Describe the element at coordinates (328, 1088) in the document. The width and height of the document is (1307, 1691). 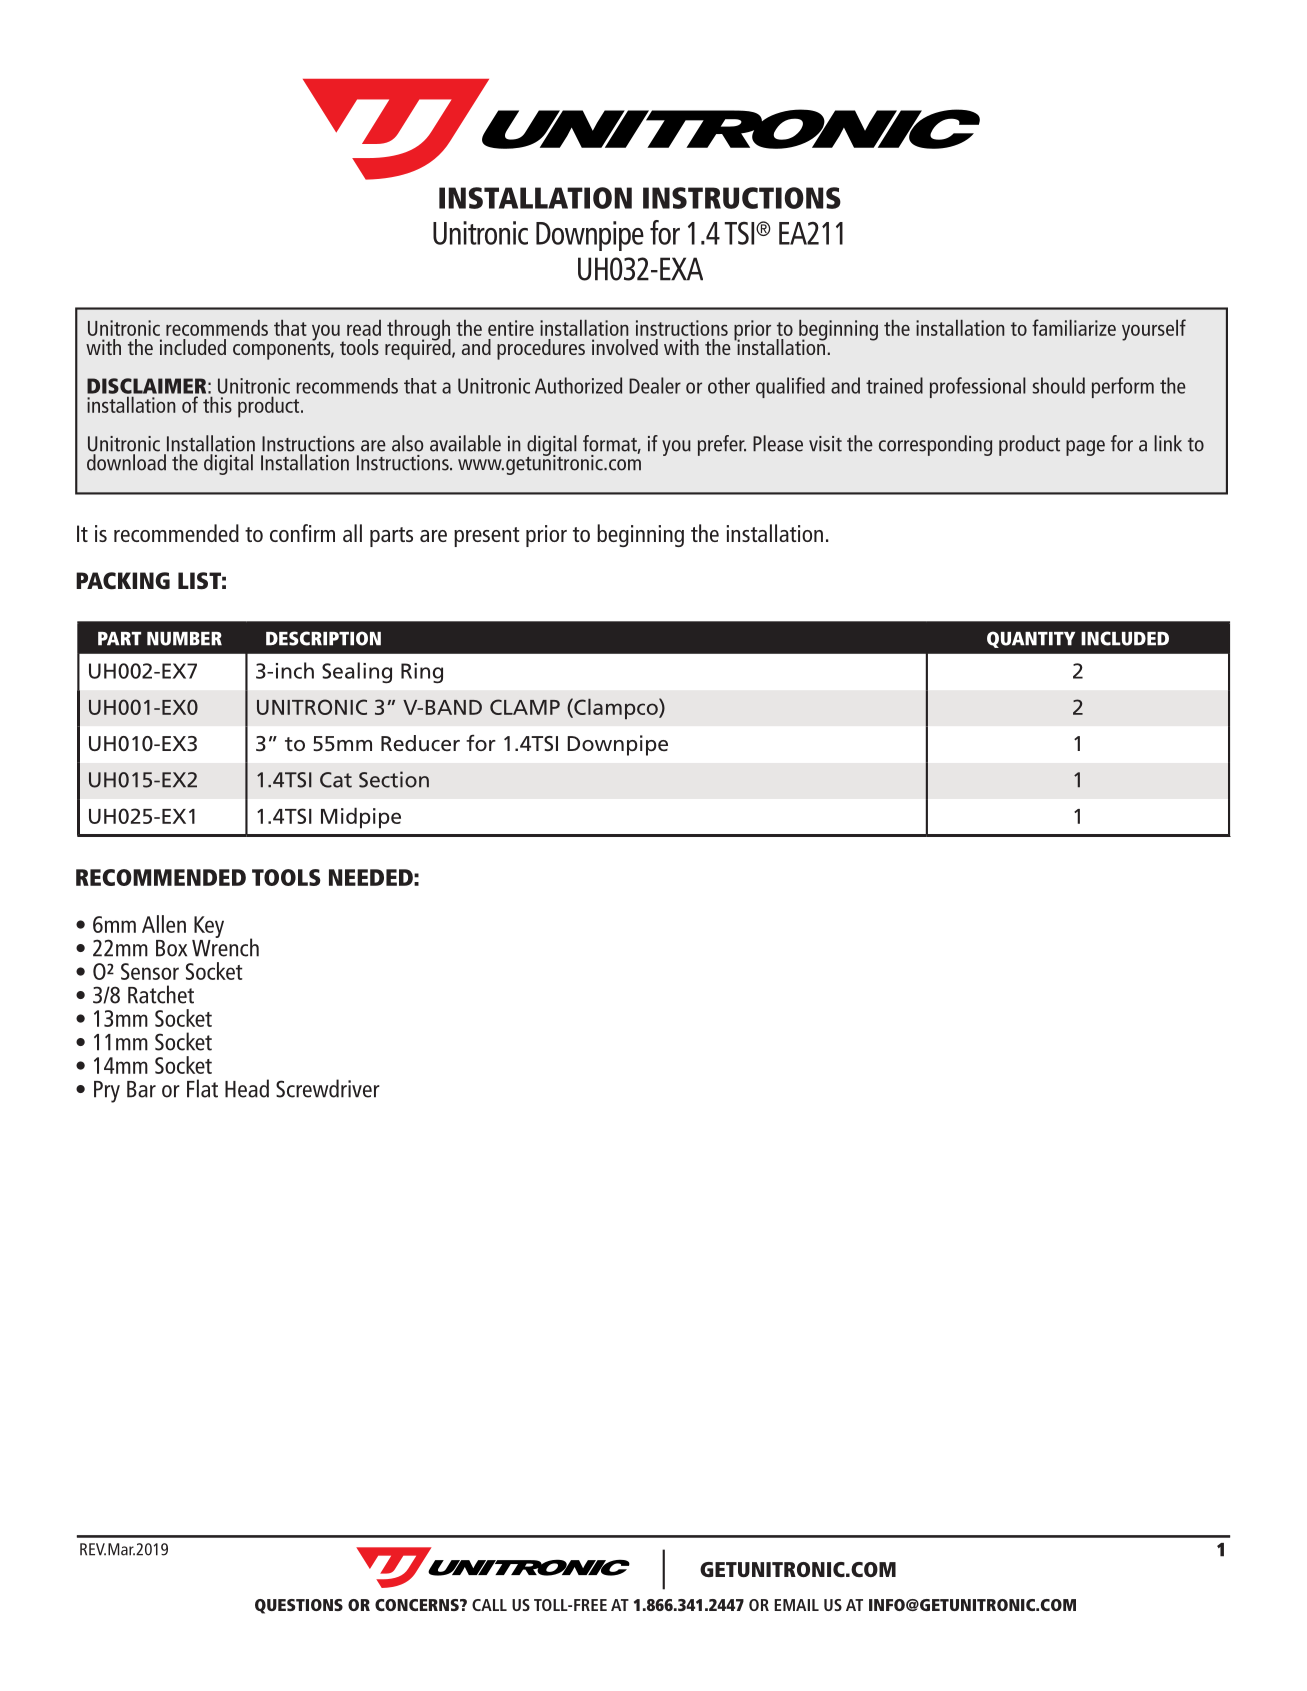
I see `Screwdriver` at that location.
